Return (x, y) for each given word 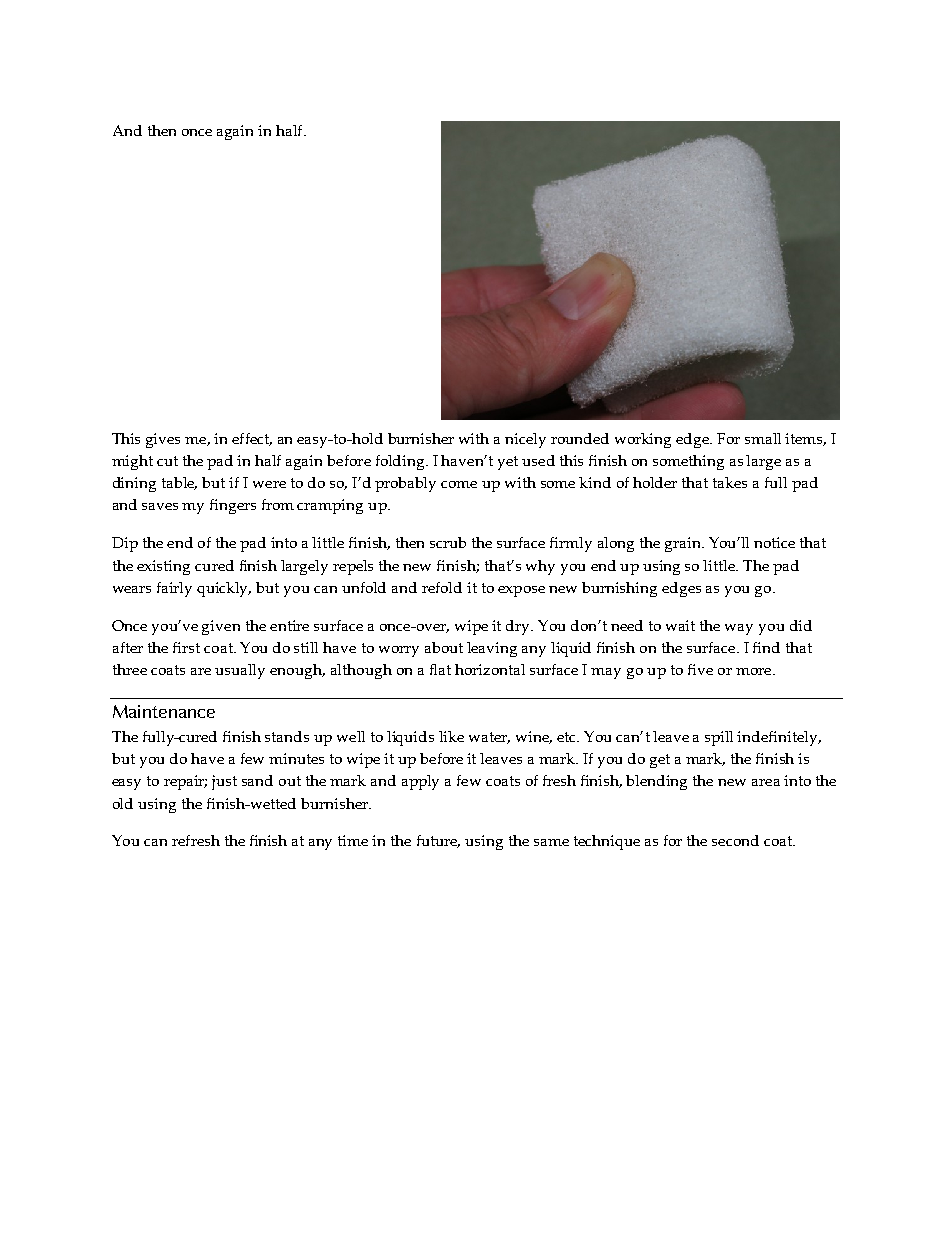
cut (167, 461)
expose (521, 591)
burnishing (619, 589)
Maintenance (164, 711)
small (763, 438)
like (451, 736)
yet (508, 463)
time (353, 840)
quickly (224, 589)
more (755, 671)
